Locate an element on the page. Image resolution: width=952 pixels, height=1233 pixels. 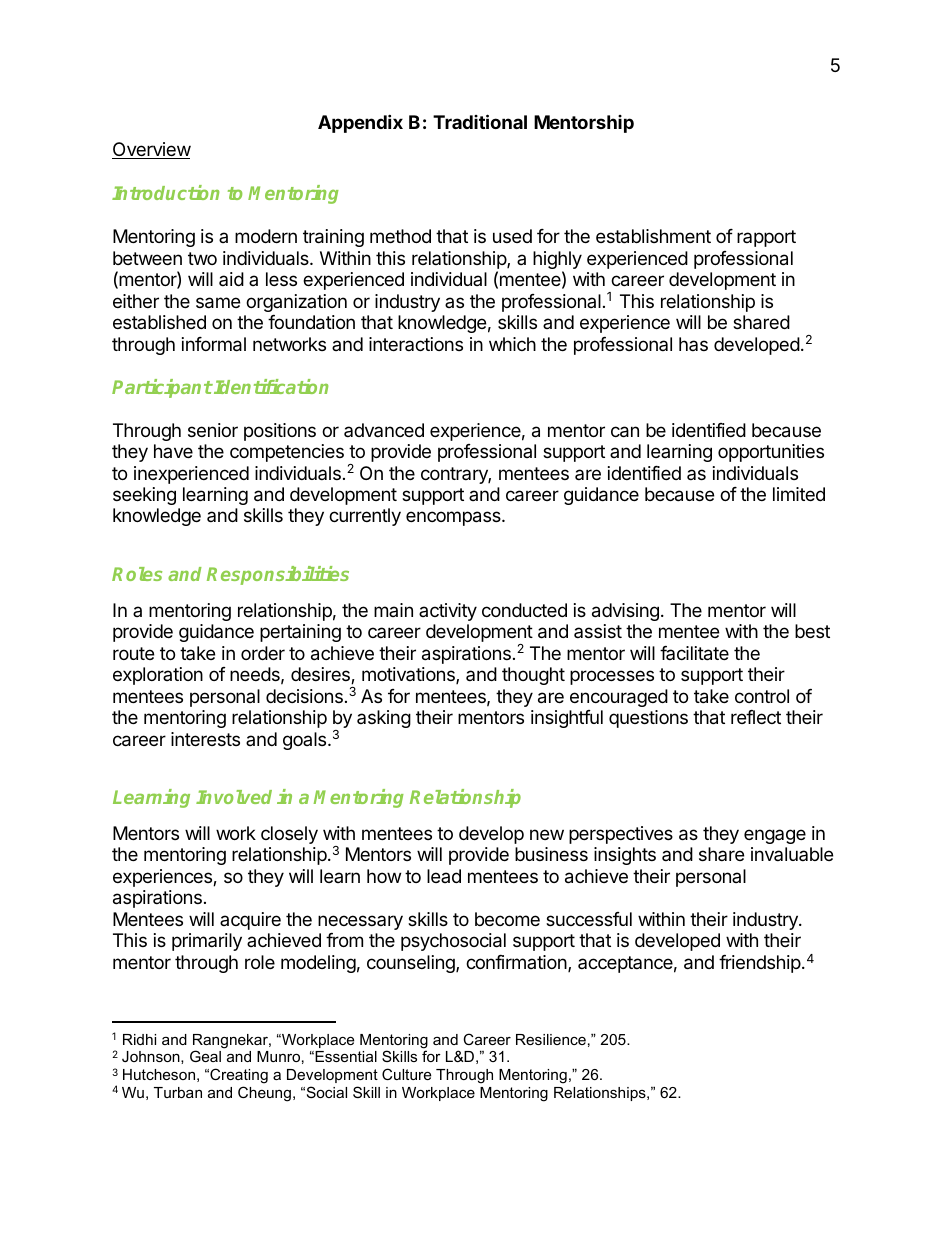
Culture is located at coordinates (406, 1074).
